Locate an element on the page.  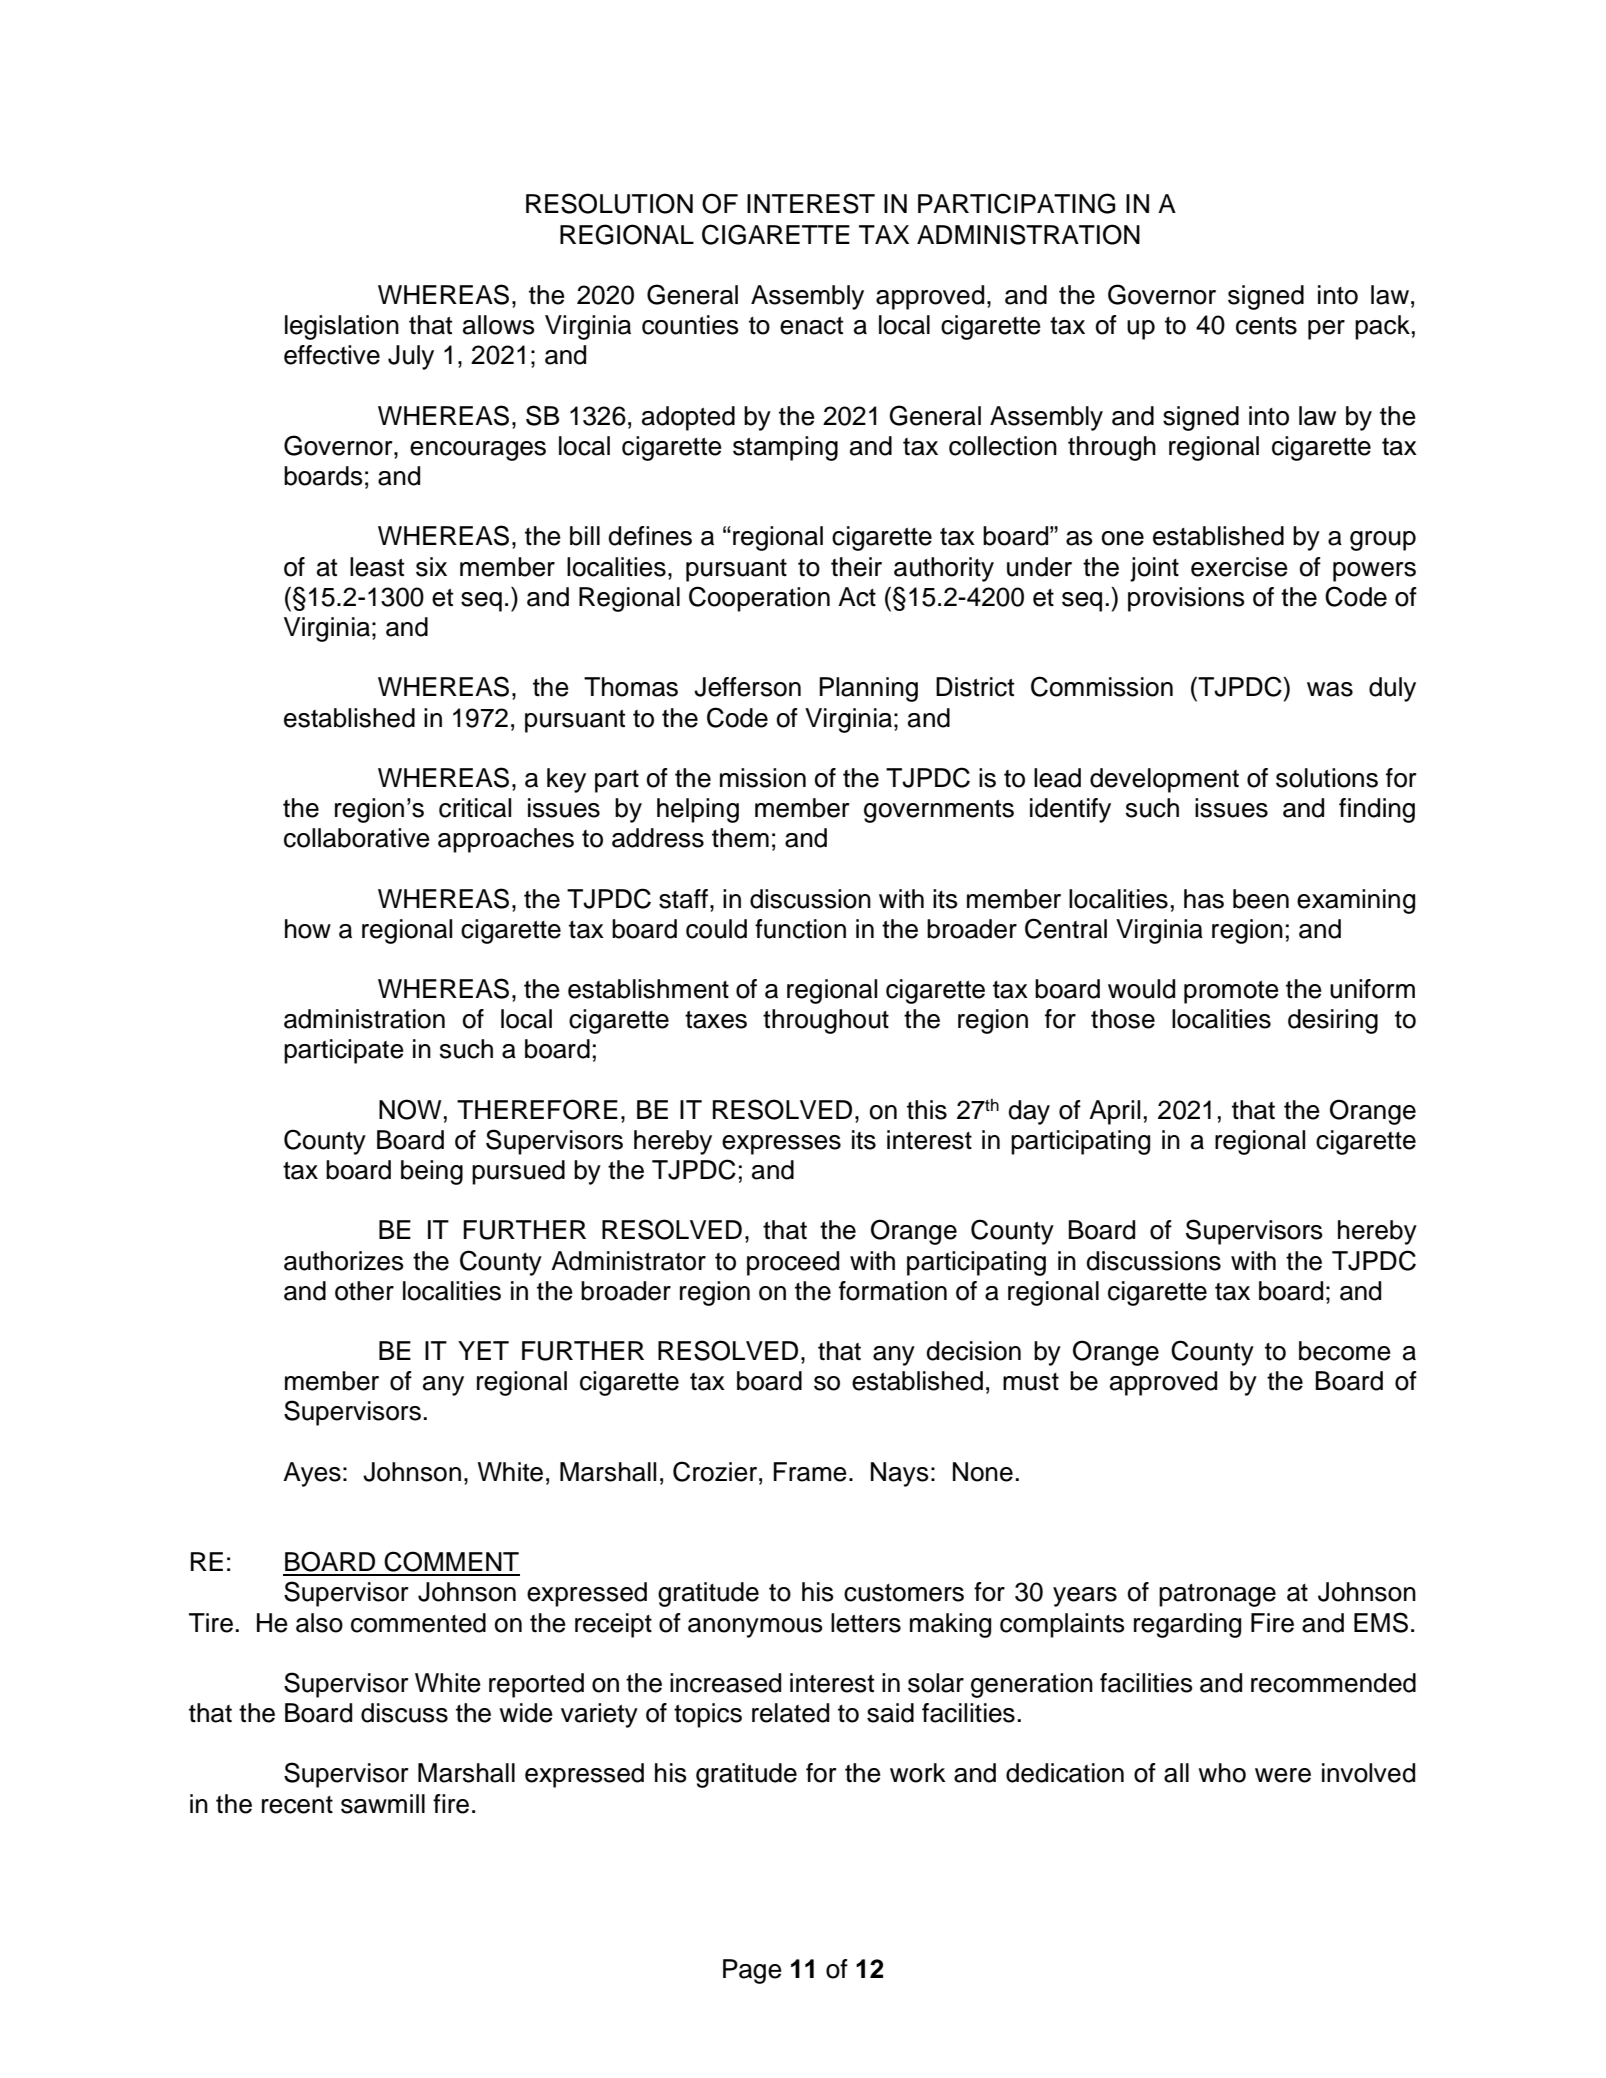
desiring is located at coordinates (1333, 1021).
